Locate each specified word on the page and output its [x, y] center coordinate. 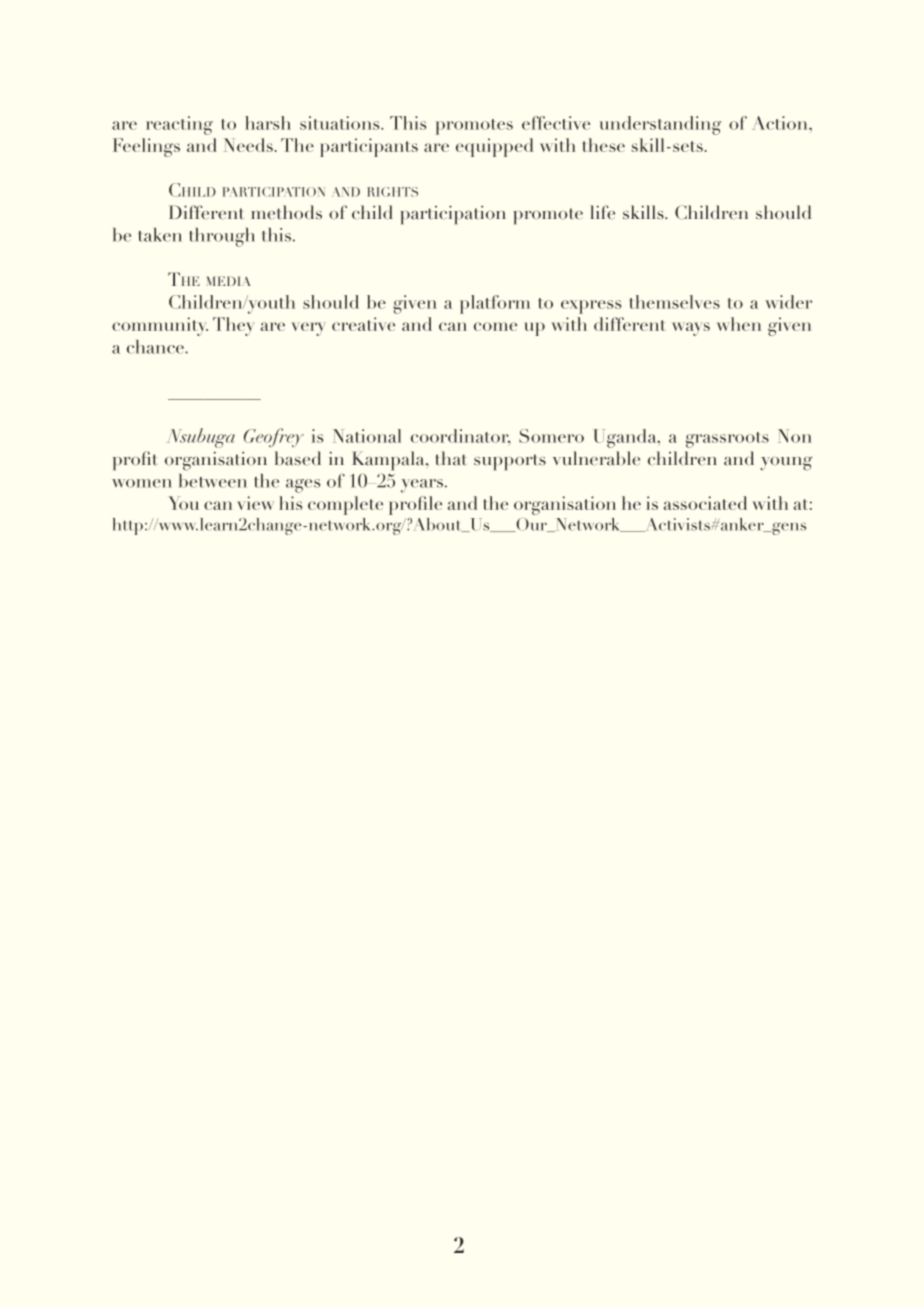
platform [495, 304]
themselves [674, 302]
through [222, 237]
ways [691, 329]
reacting [179, 125]
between [213, 481]
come [495, 326]
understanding [660, 125]
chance [156, 347]
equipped [494, 147]
